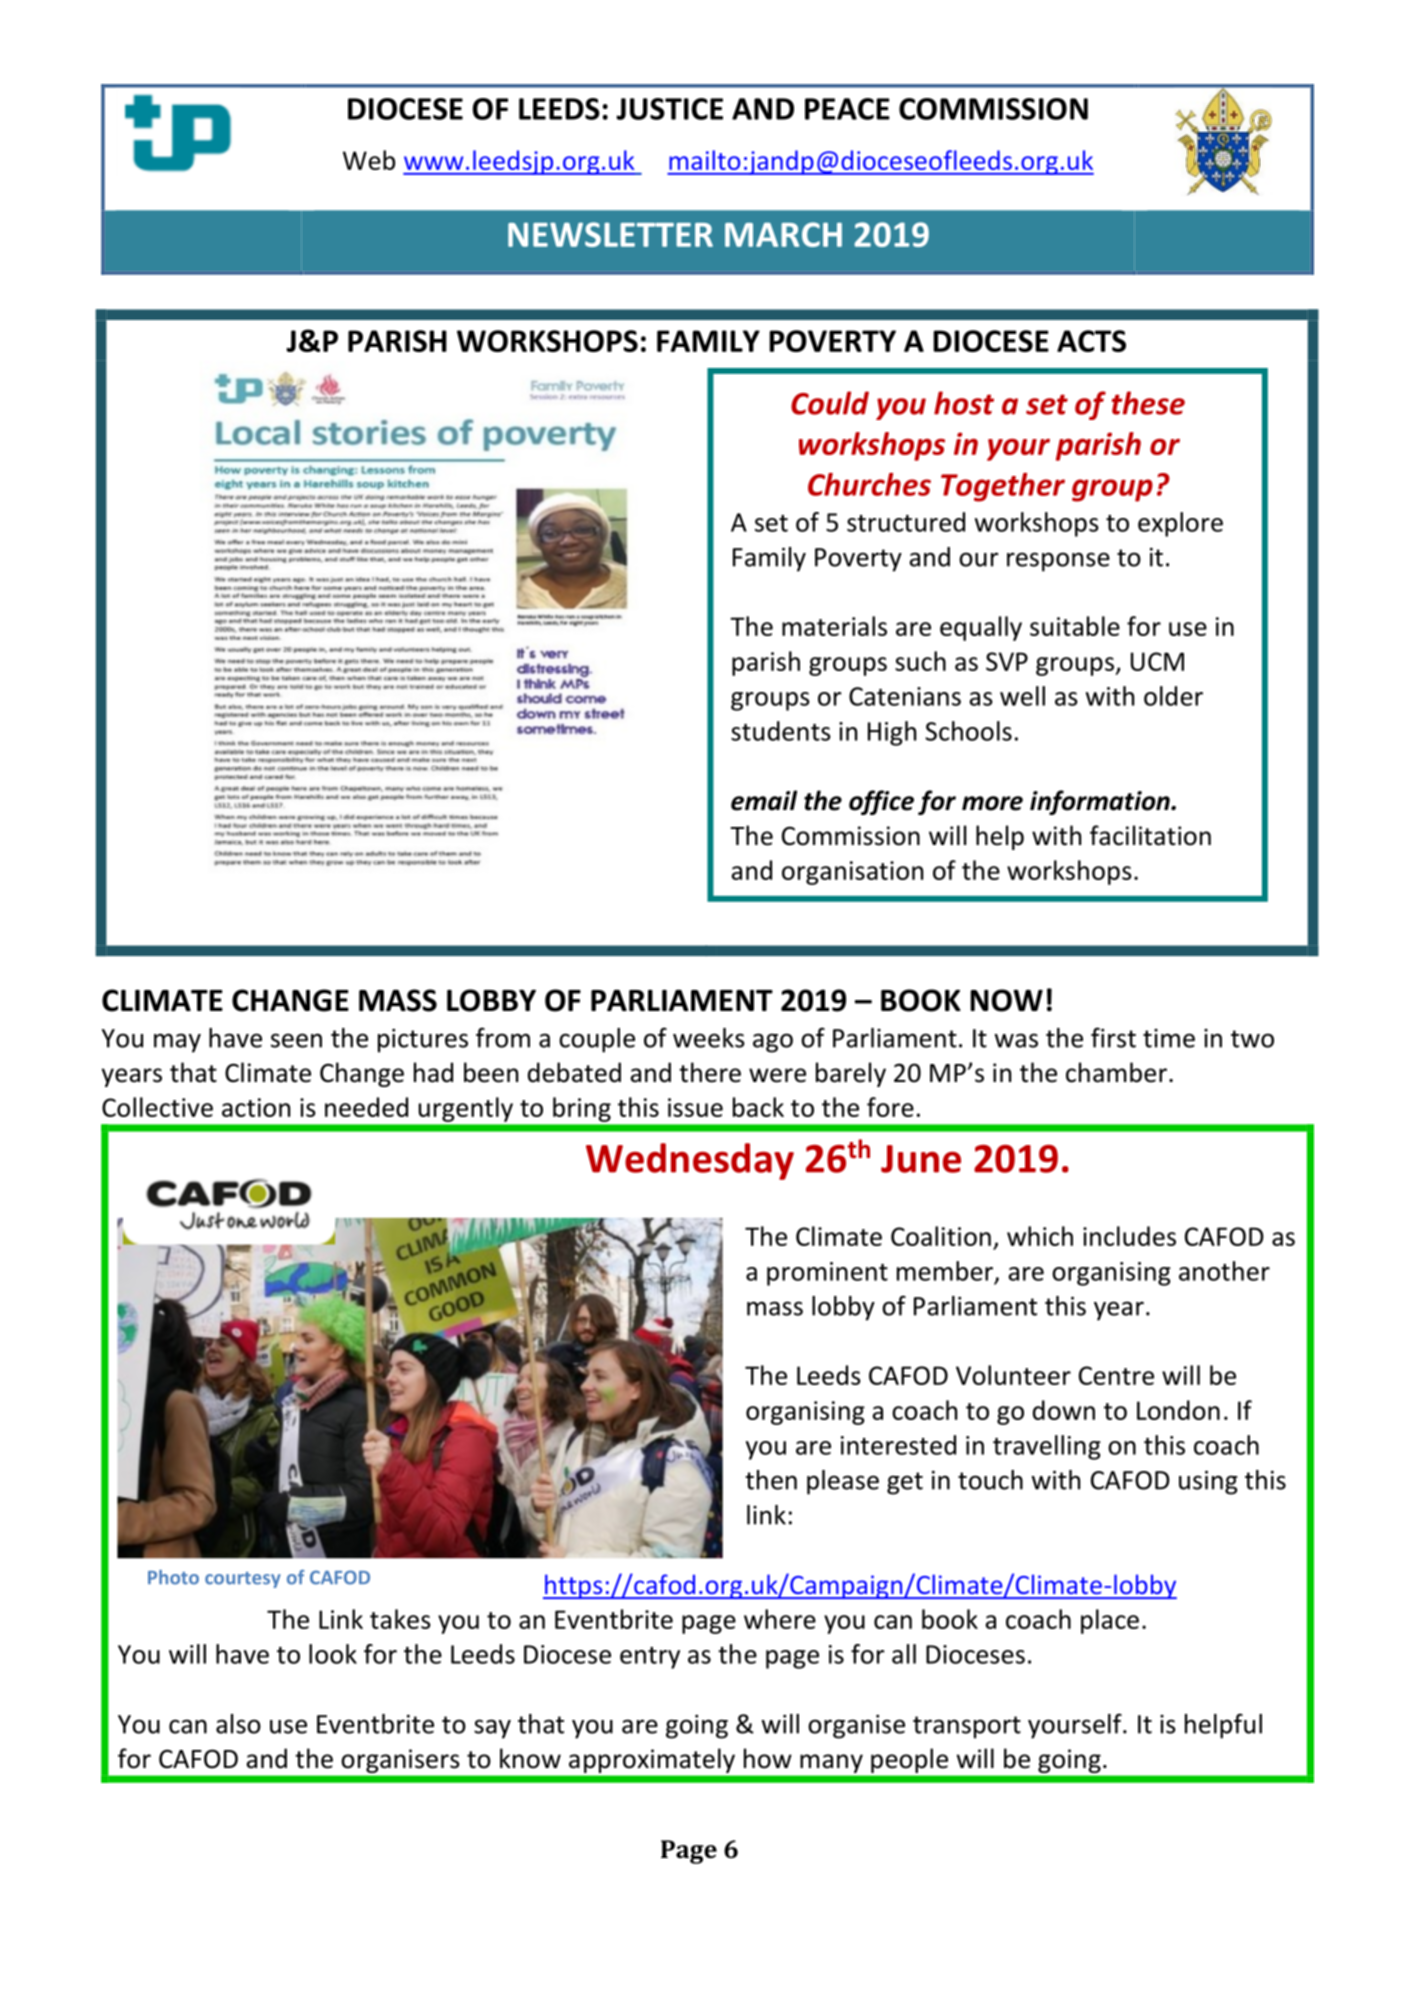 The image size is (1415, 2001). Describe the element at coordinates (238, 1724) in the screenshot. I see `also` at that location.
